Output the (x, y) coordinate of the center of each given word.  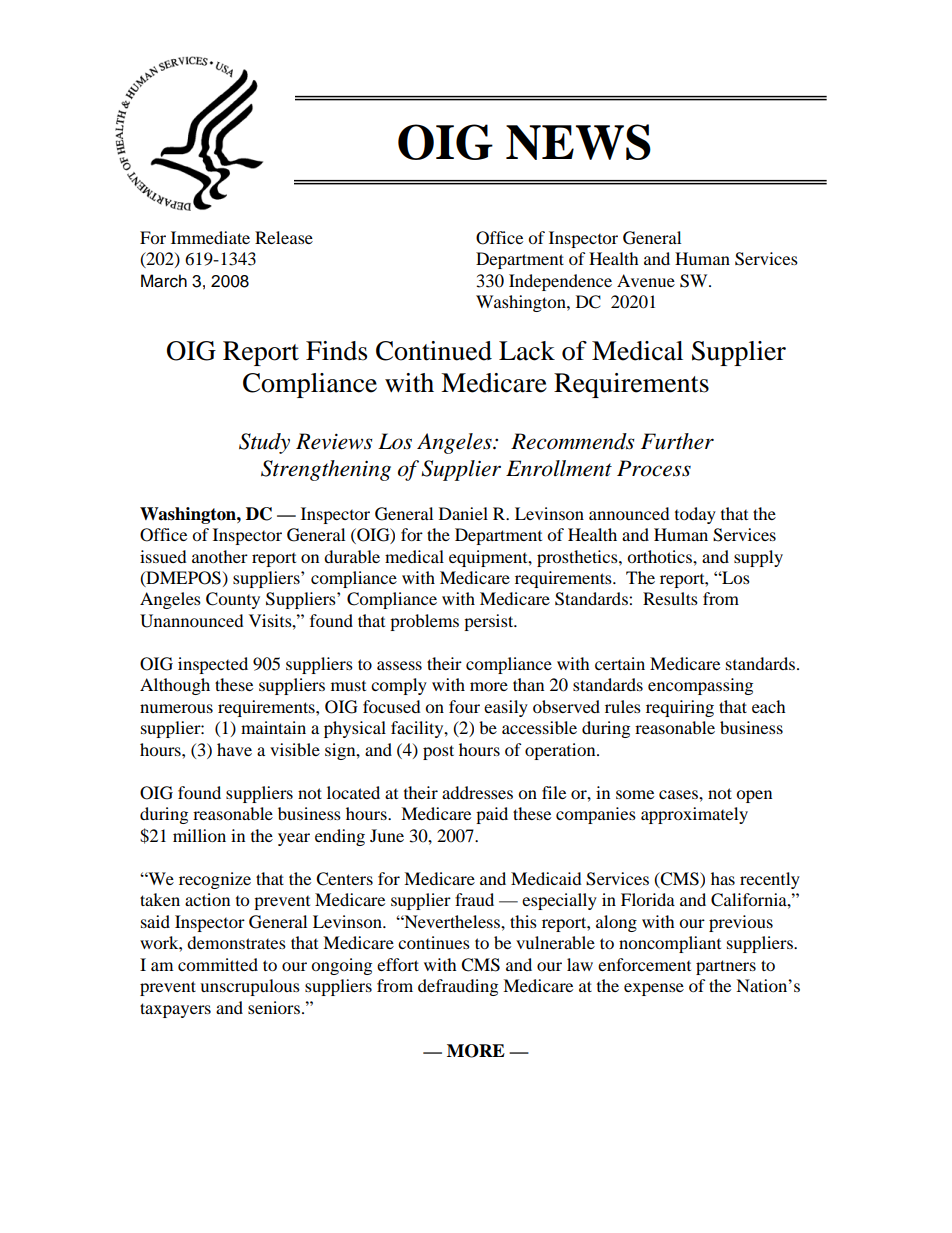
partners (726, 967)
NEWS (578, 142)
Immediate (210, 237)
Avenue (646, 280)
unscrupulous (250, 987)
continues (434, 942)
